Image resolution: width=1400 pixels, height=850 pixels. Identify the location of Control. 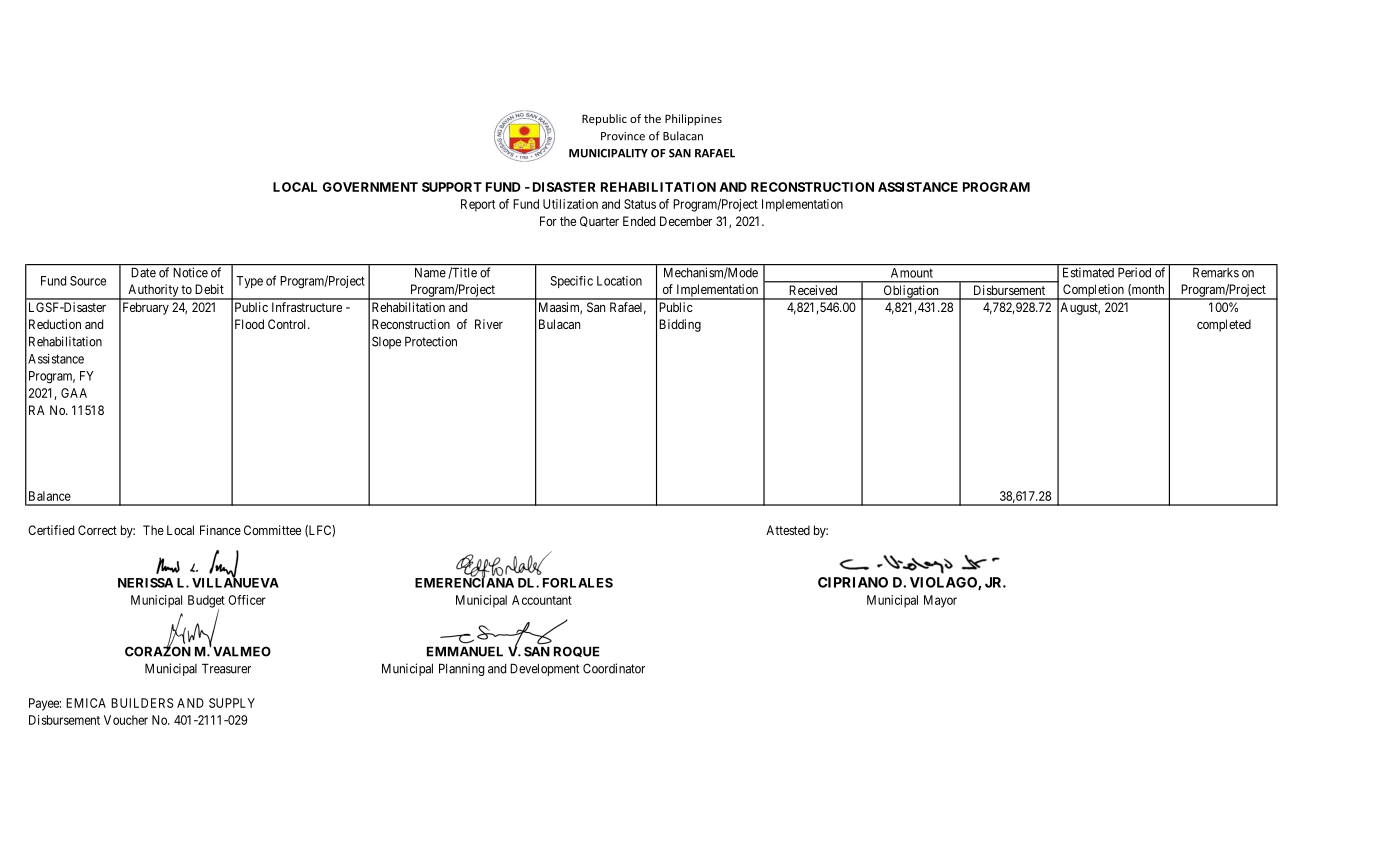
(288, 324).
